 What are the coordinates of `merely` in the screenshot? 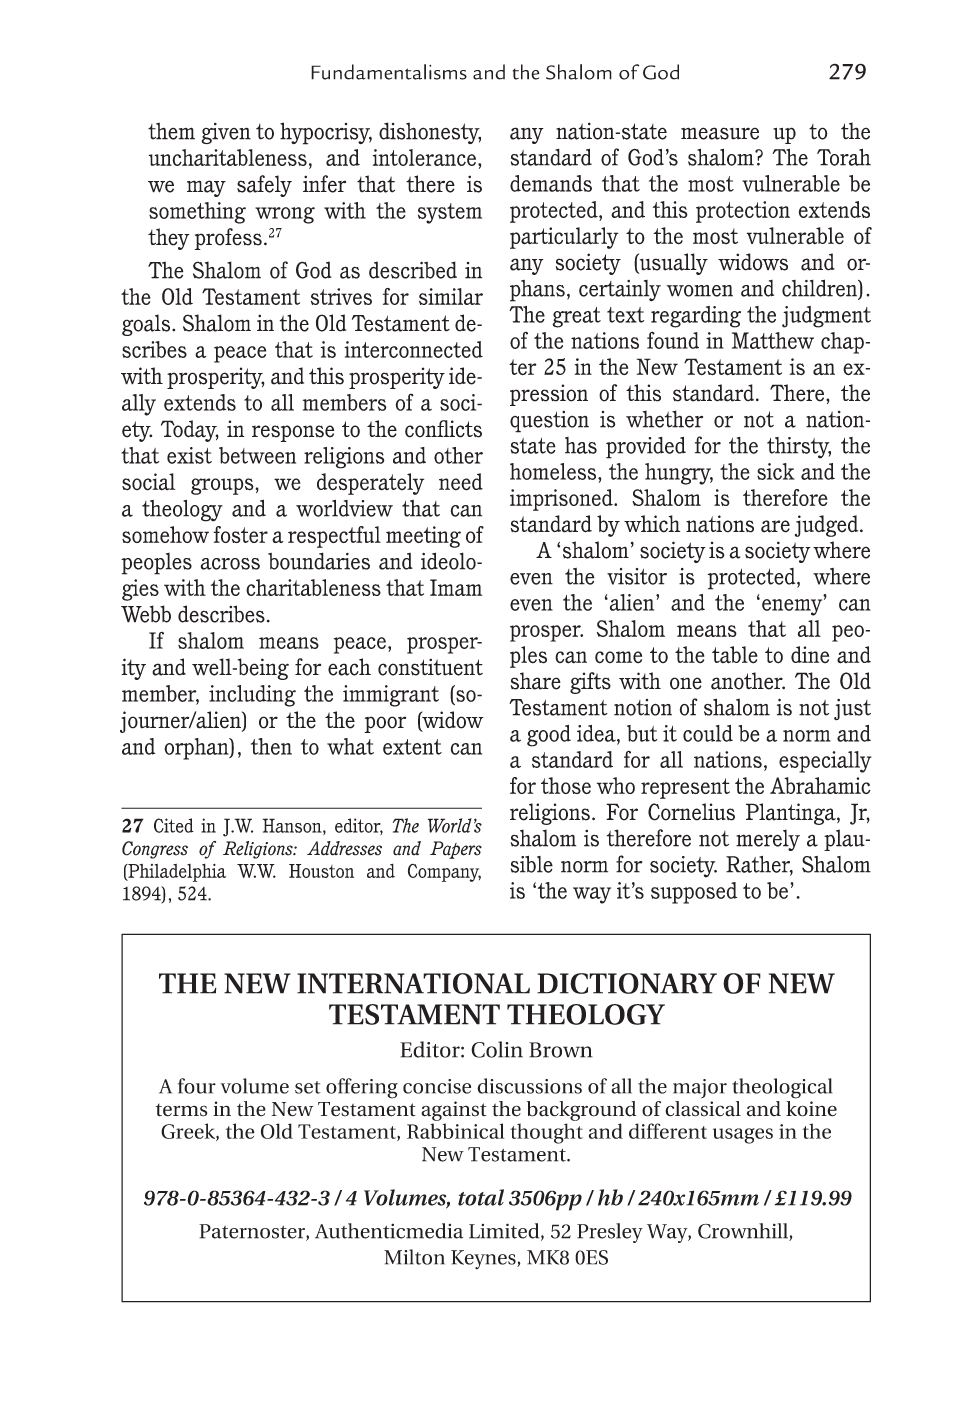 It's located at (768, 840).
